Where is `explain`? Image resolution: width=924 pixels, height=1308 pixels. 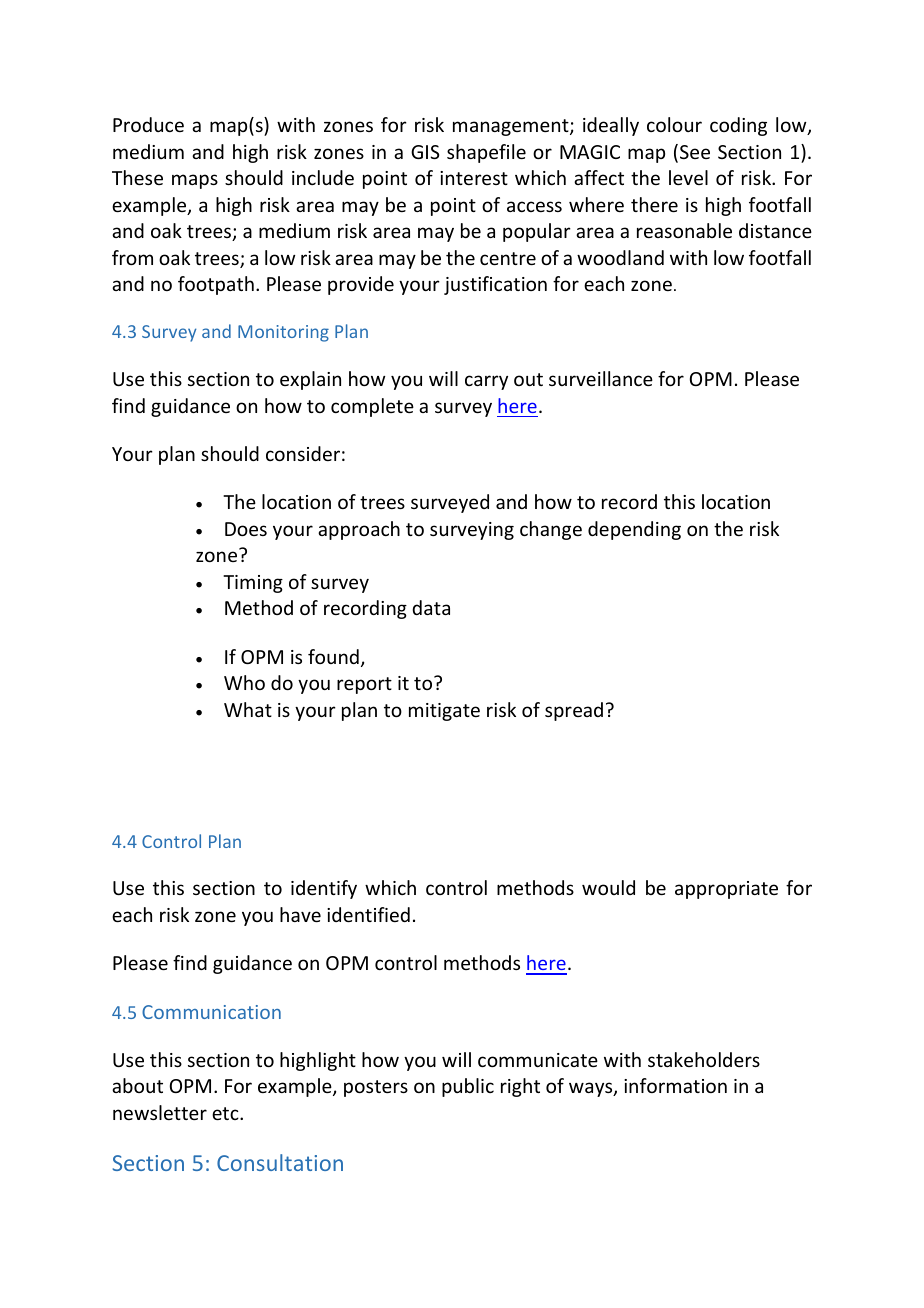
explain is located at coordinates (310, 380).
